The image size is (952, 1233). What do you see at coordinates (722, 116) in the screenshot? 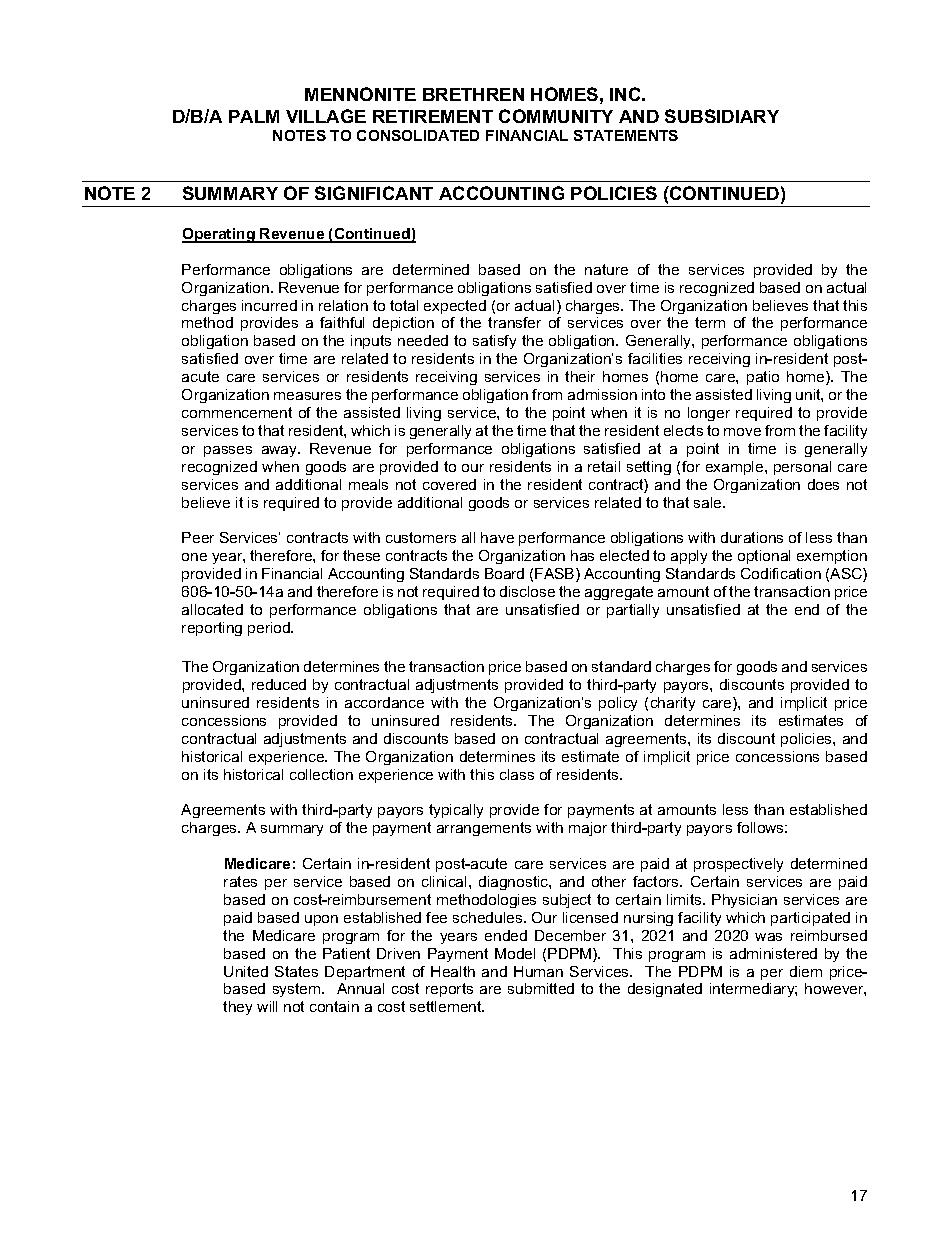
I see `SUBSIDIARY` at bounding box center [722, 116].
